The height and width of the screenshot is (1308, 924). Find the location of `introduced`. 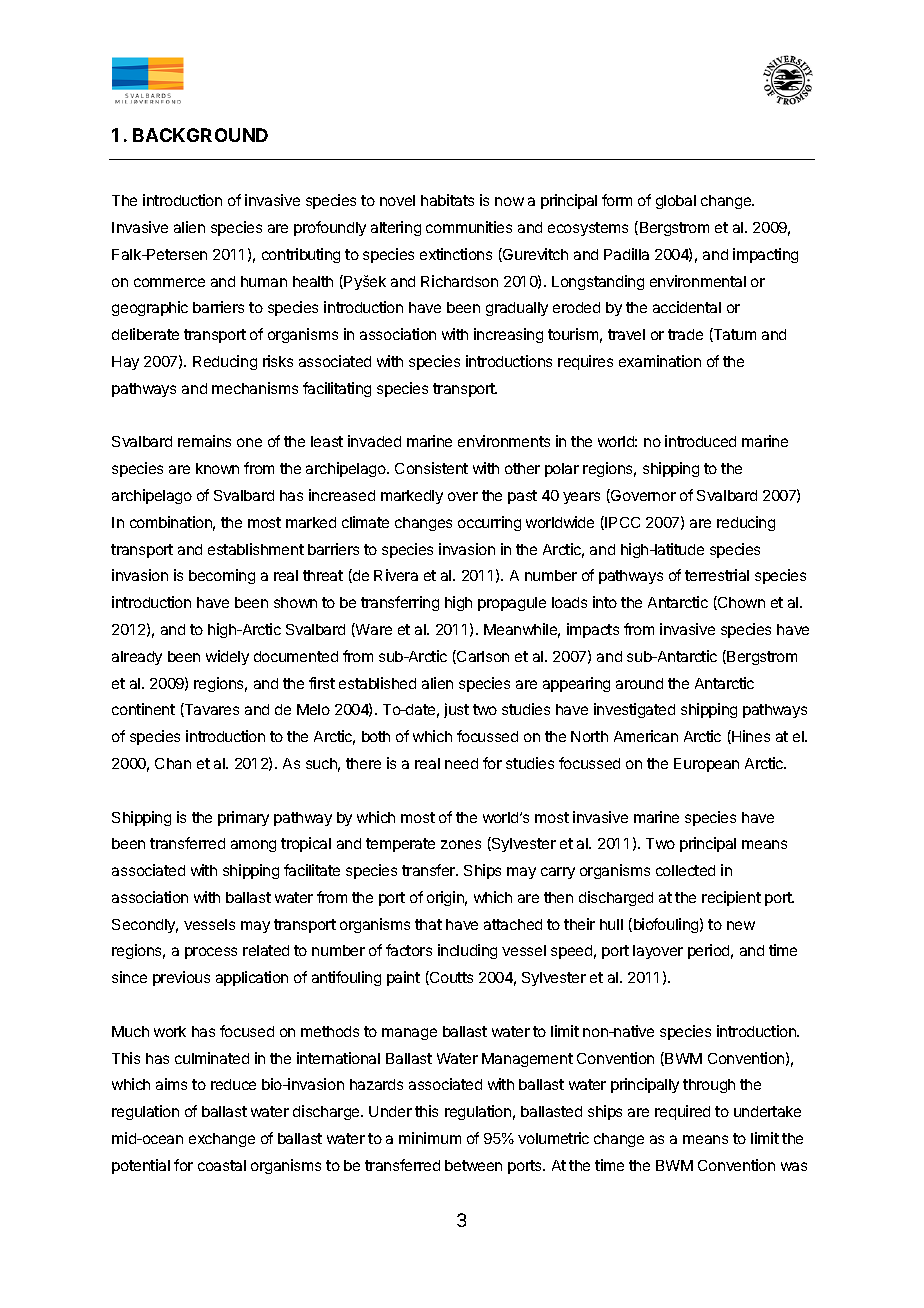

introduced is located at coordinates (700, 441).
